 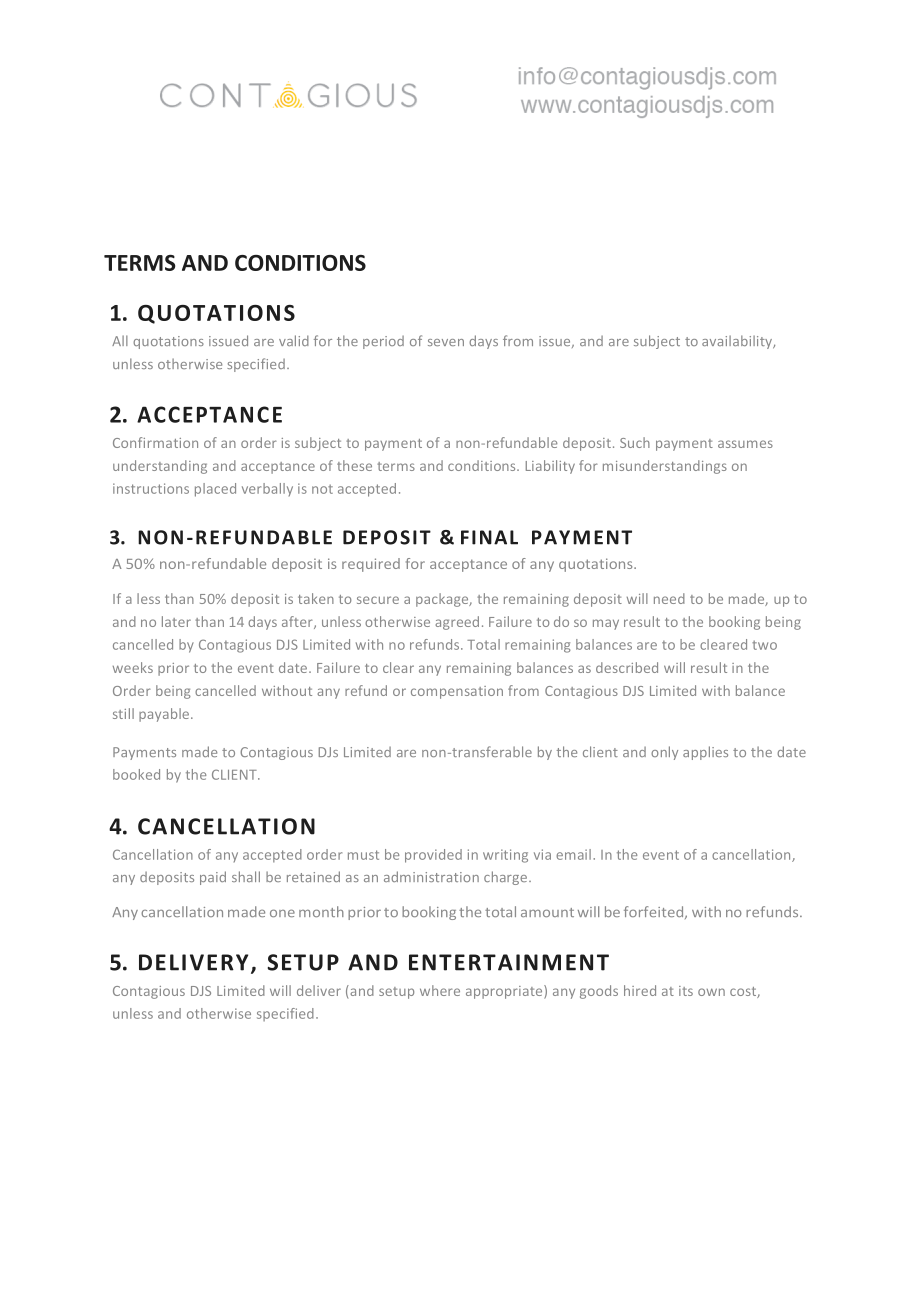 What do you see at coordinates (440, 990) in the screenshot?
I see `where` at bounding box center [440, 990].
